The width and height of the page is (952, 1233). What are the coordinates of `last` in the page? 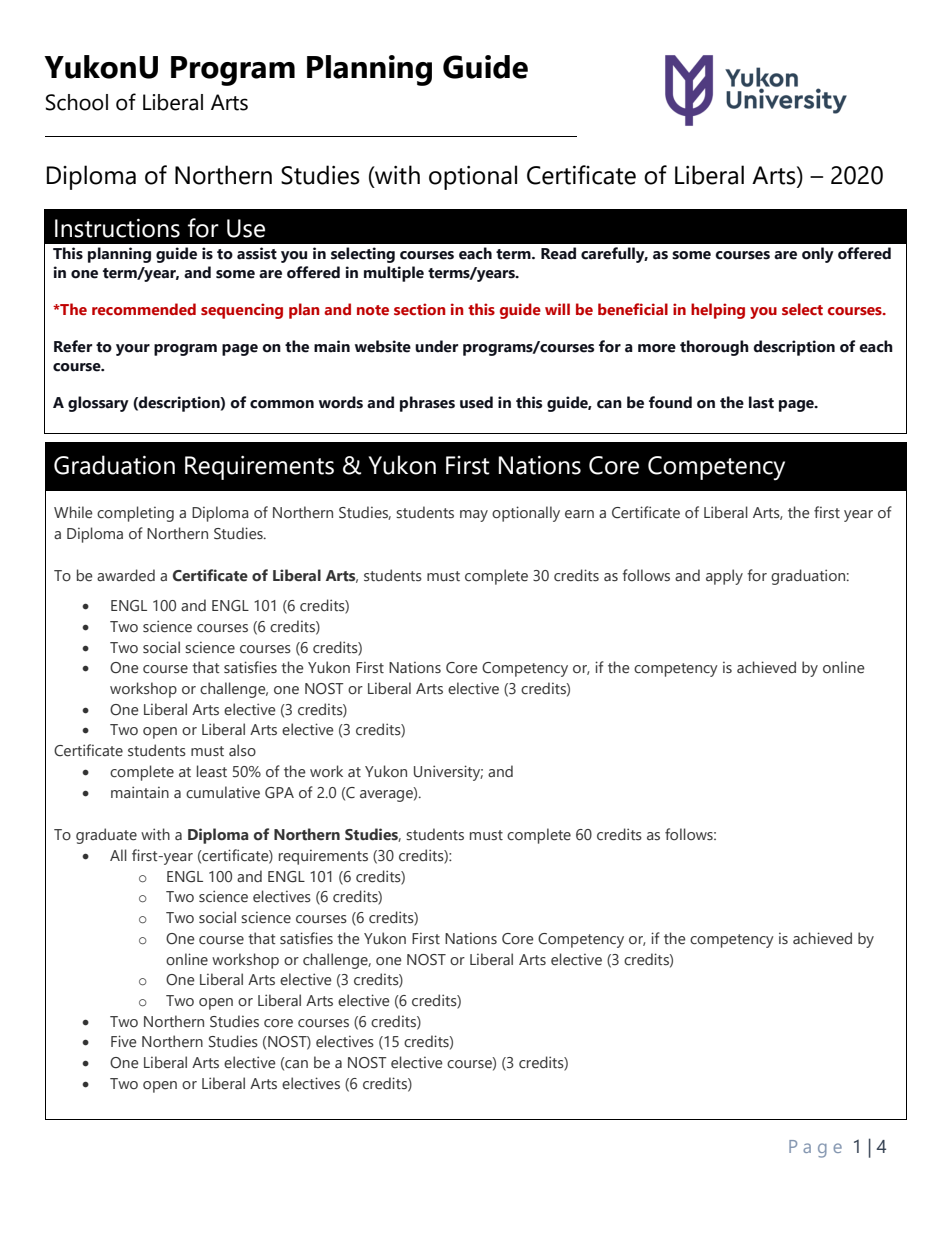 It's located at (761, 402).
